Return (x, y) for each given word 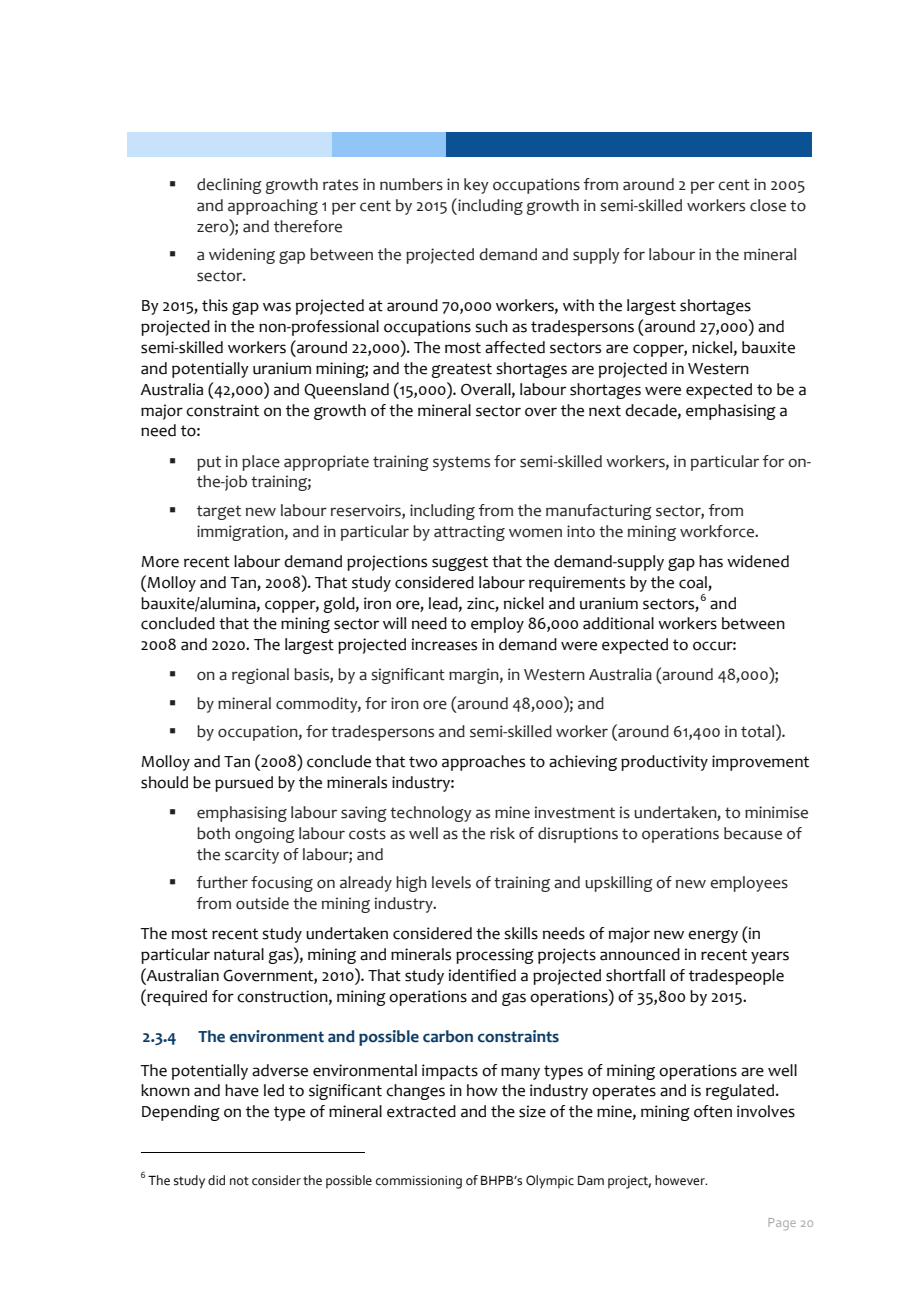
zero (214, 228)
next (605, 411)
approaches (483, 763)
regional (260, 676)
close (768, 205)
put (209, 463)
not (239, 1181)
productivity (664, 763)
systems (461, 463)
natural (239, 954)
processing (495, 956)
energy (713, 936)
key (476, 186)
